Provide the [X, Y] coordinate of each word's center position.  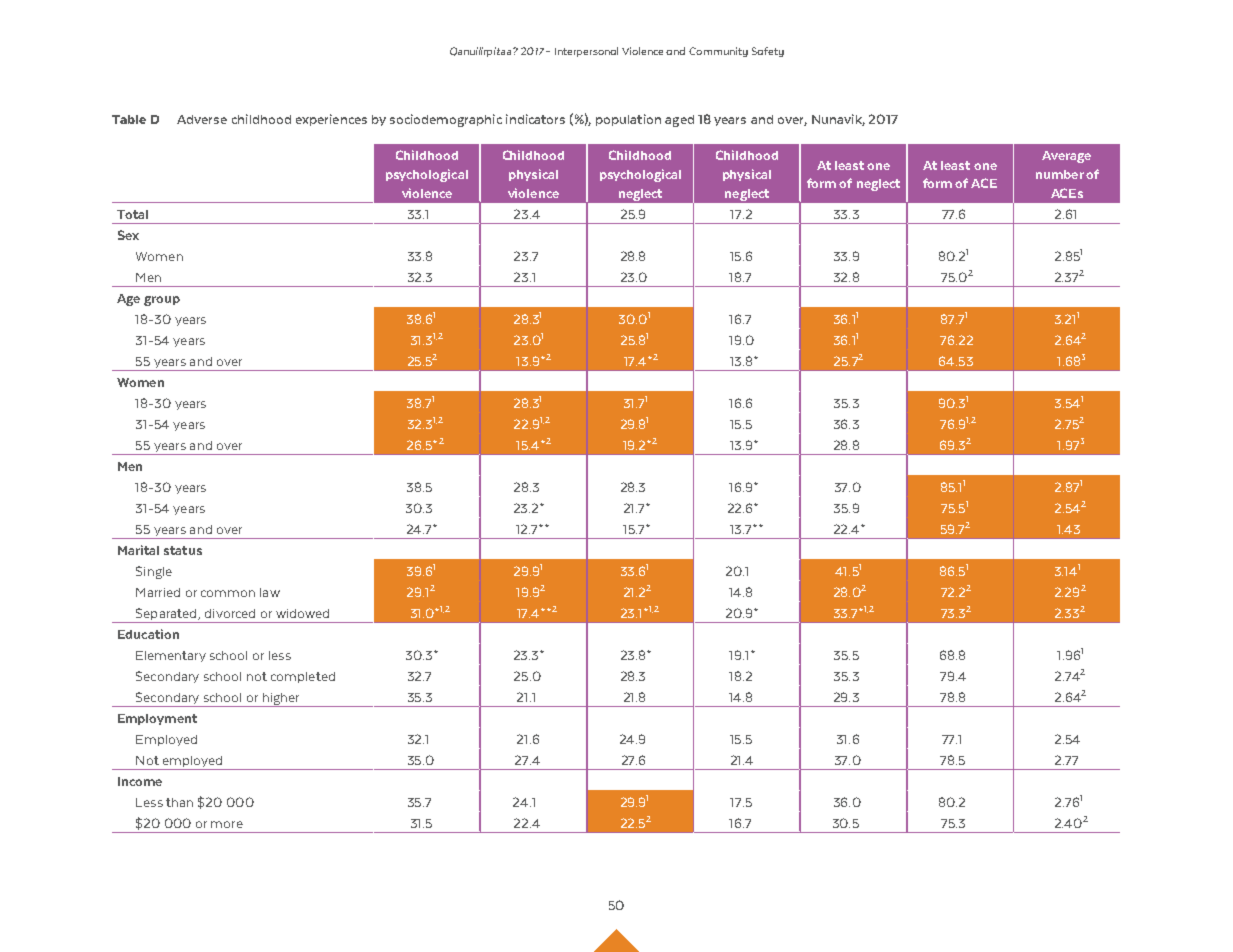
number [1060, 174]
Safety [768, 52]
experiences [331, 120]
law [270, 592]
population [628, 120]
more [227, 824]
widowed [302, 613]
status [183, 550]
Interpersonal [586, 52]
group [162, 301]
